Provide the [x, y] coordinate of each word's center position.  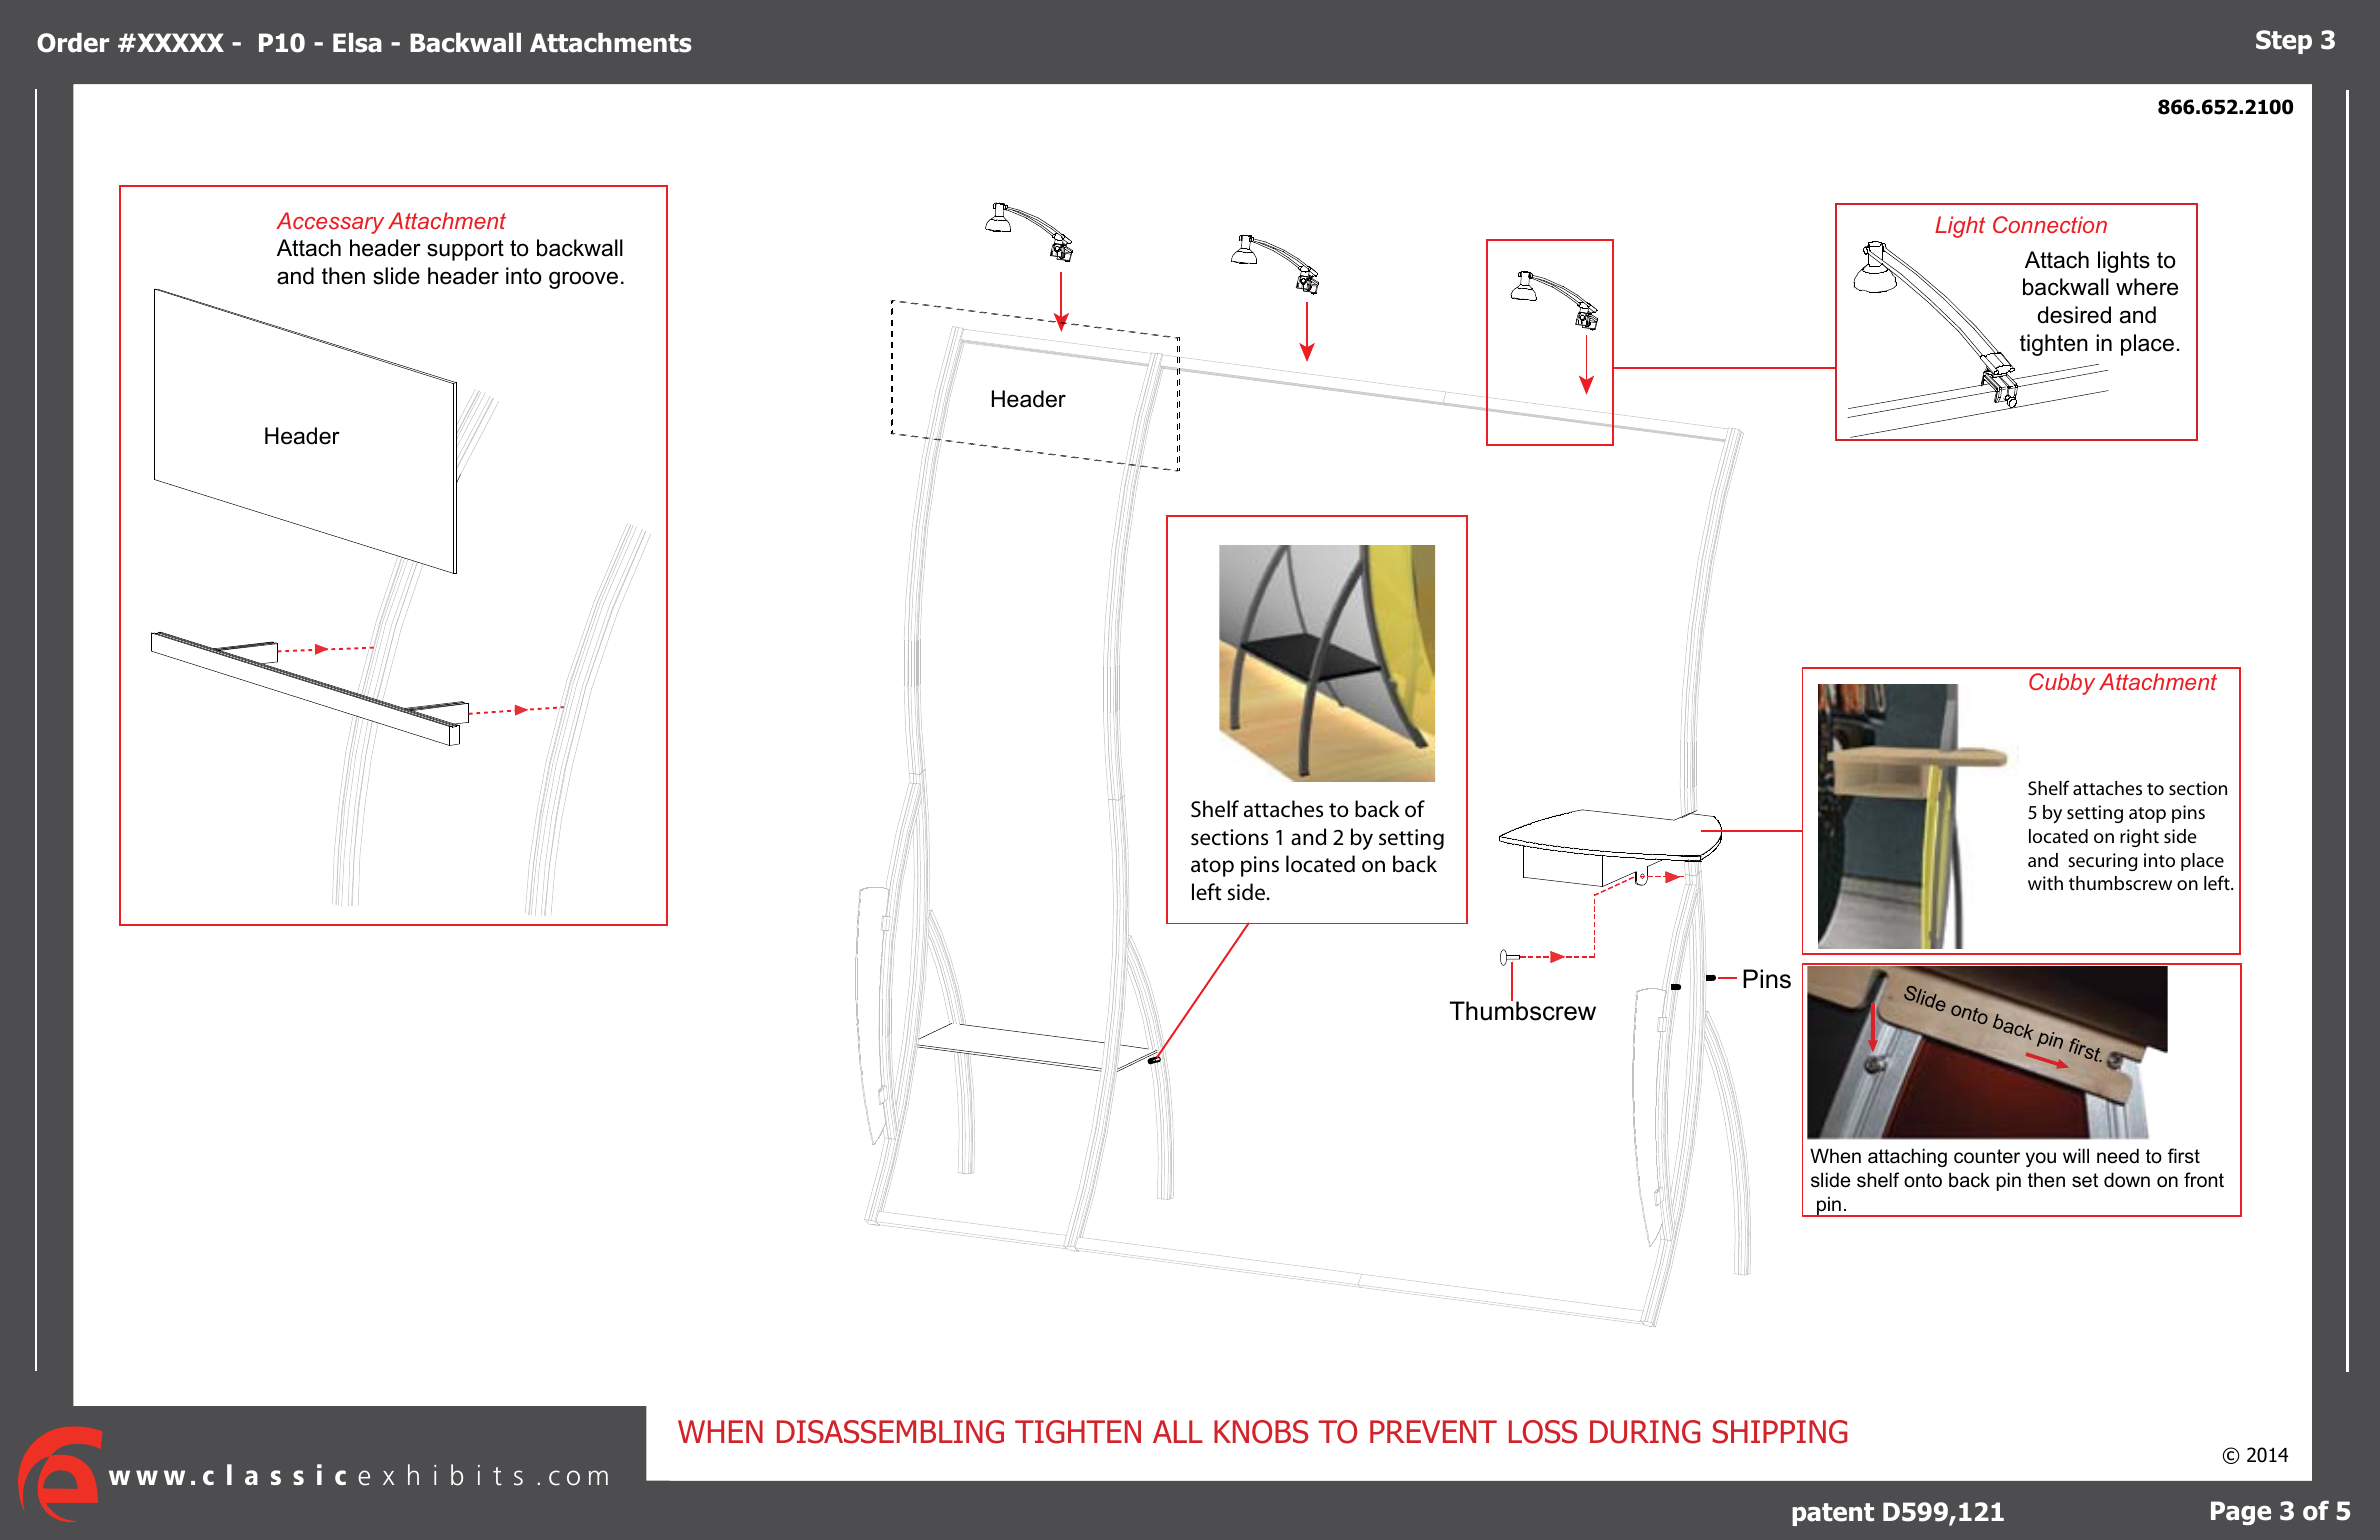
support [465, 250]
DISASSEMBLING [890, 1432]
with [2045, 883]
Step [2284, 42]
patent [1833, 1514]
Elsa [357, 43]
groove [583, 280]
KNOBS [1261, 1432]
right [2139, 838]
